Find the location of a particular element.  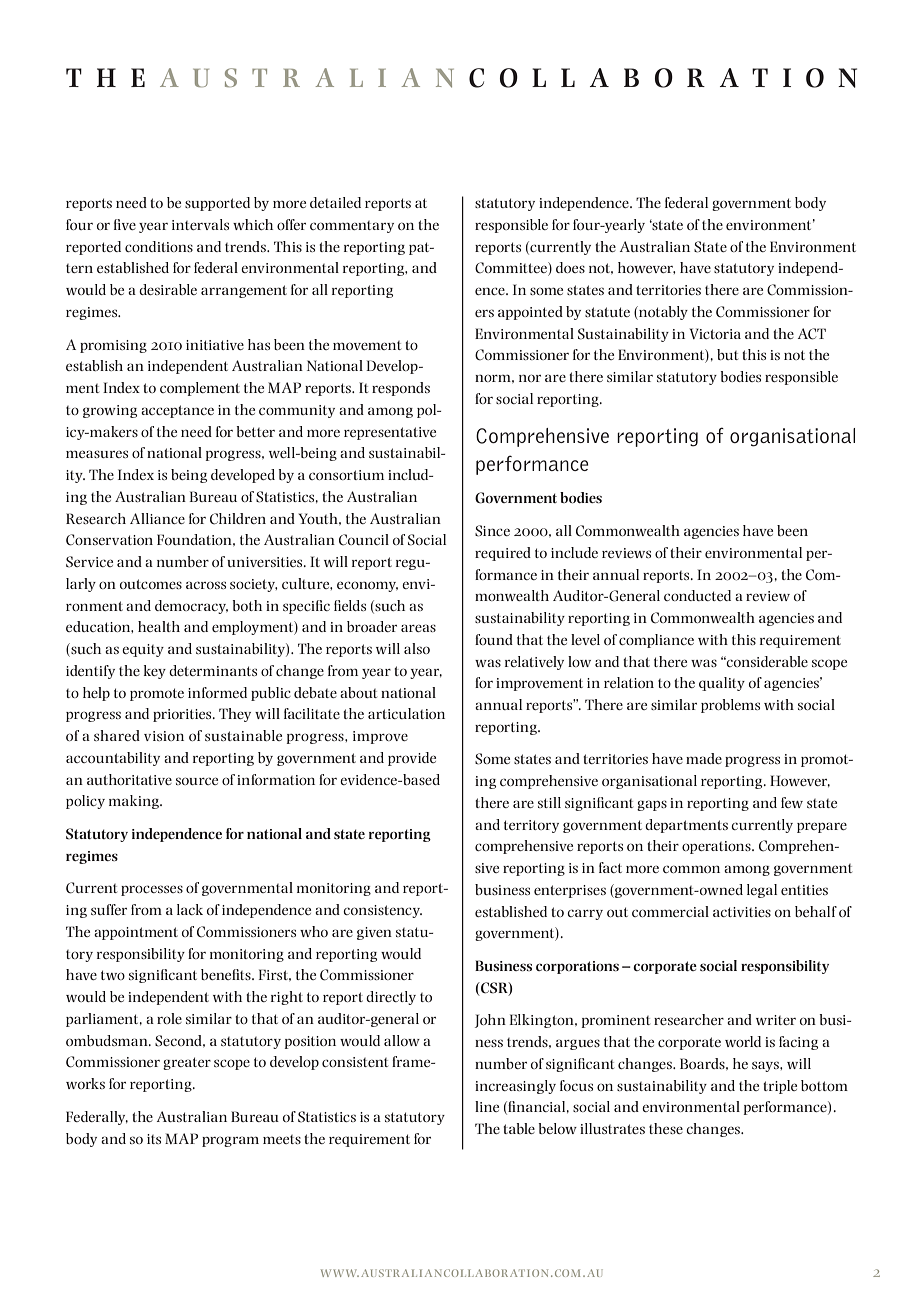

detailed is located at coordinates (335, 202).
